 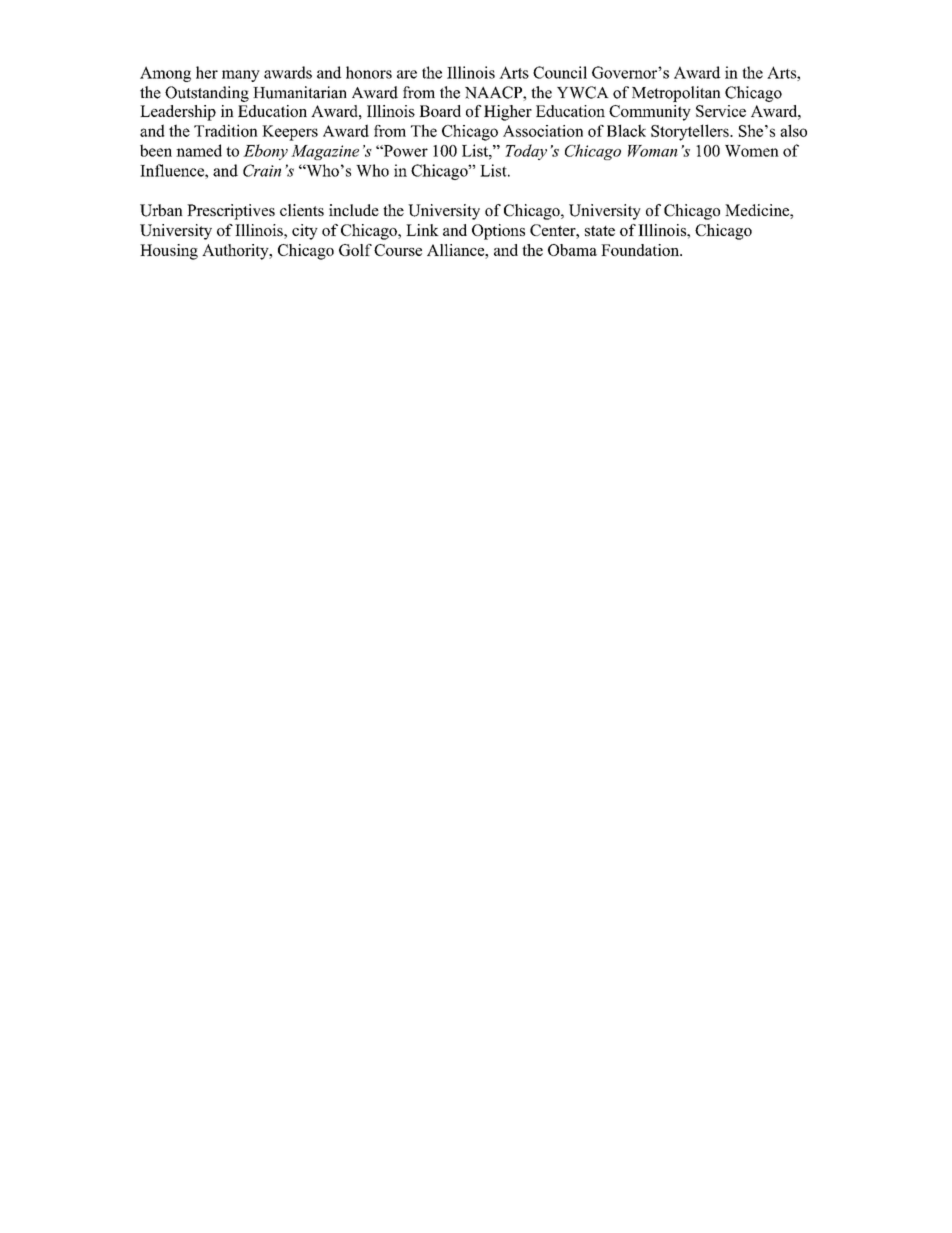 What do you see at coordinates (543, 131) in the screenshot?
I see `Association` at bounding box center [543, 131].
